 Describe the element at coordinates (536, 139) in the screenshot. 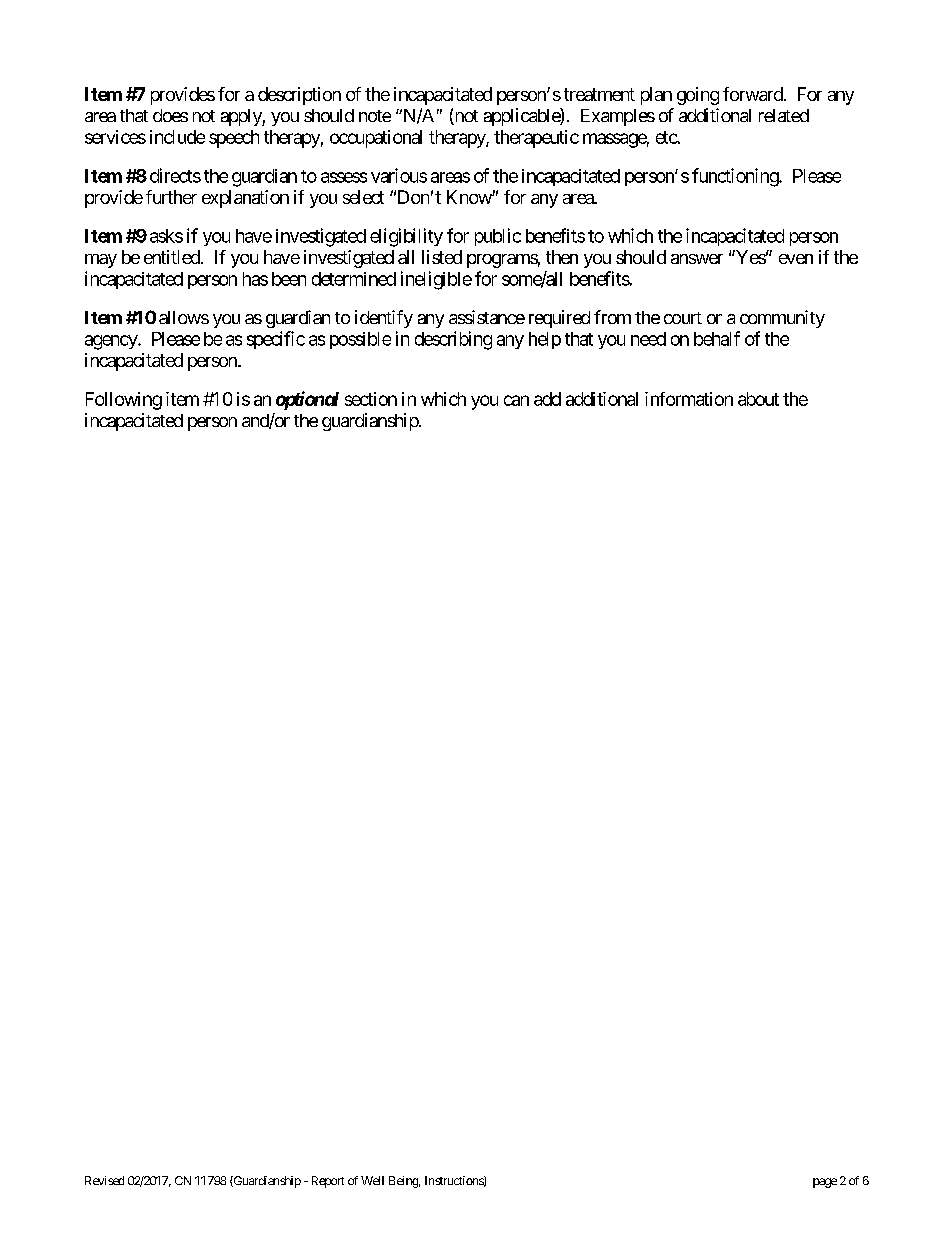

I see `therapeutic` at that location.
